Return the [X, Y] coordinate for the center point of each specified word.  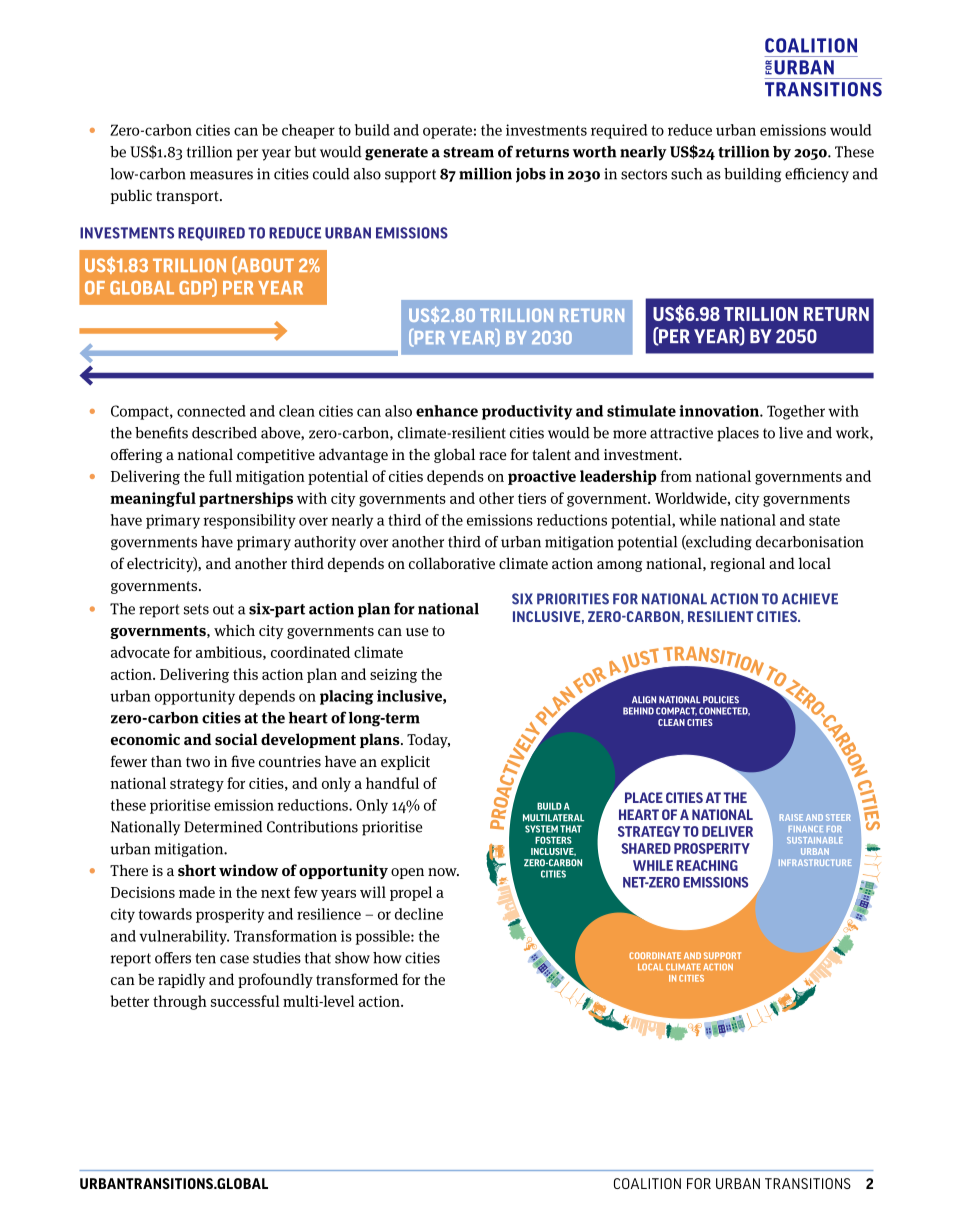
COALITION [647, 1183]
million [485, 174]
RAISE [791, 817]
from [676, 476]
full [220, 476]
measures [221, 175]
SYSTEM [541, 829]
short [197, 870]
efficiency [817, 175]
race [493, 456]
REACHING [707, 865]
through [180, 1002]
